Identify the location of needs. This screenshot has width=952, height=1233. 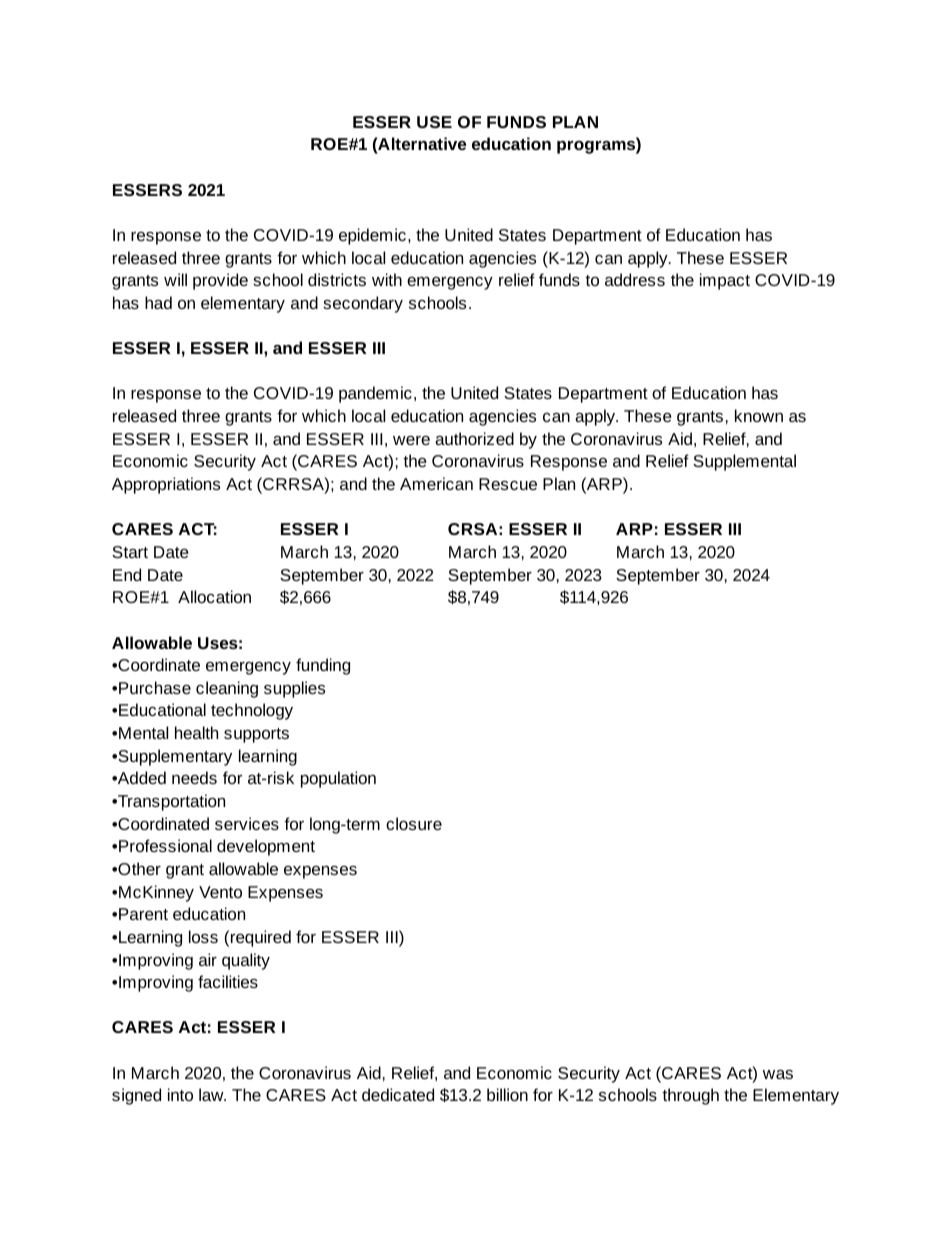
(194, 777).
